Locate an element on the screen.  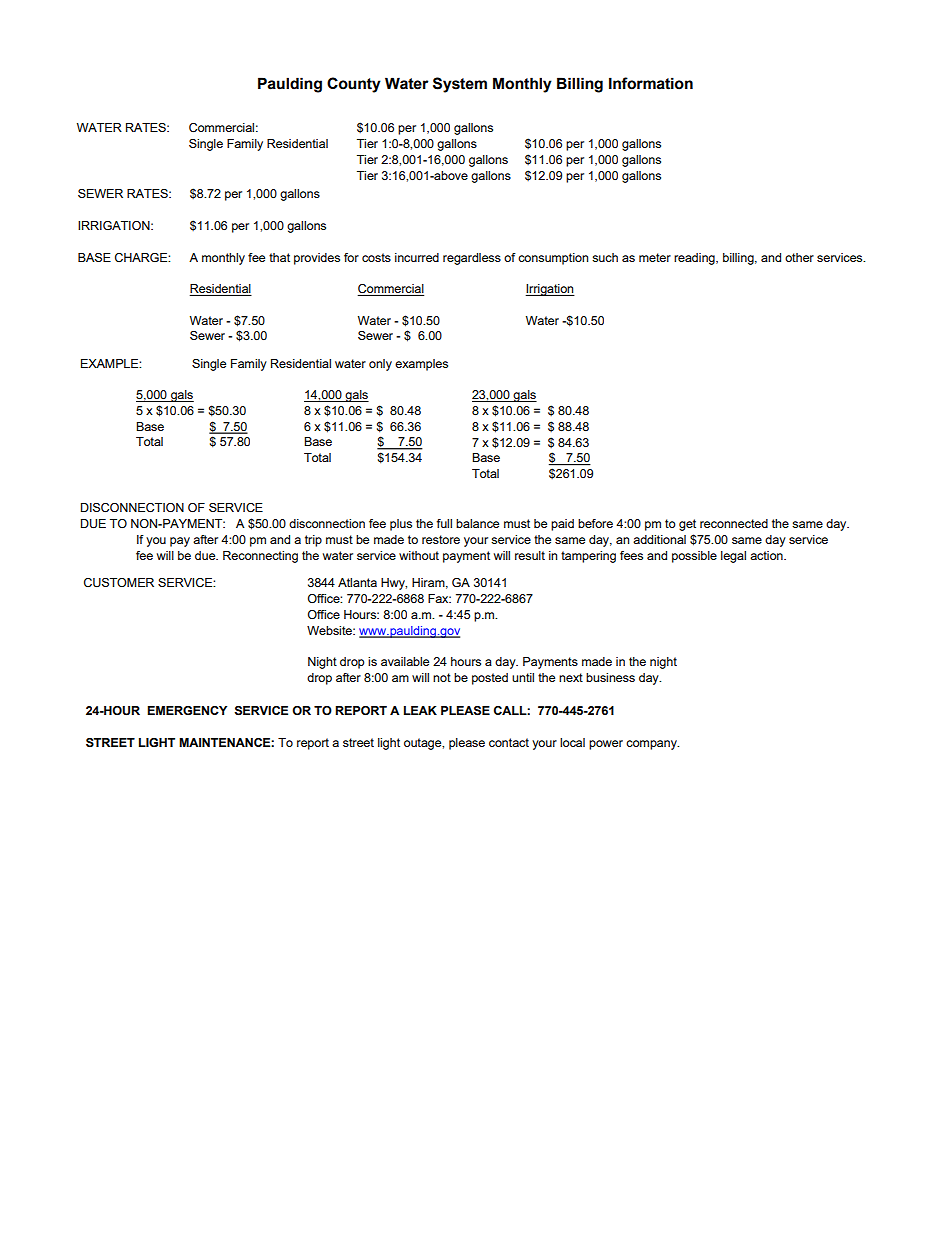
regardless is located at coordinates (472, 259).
